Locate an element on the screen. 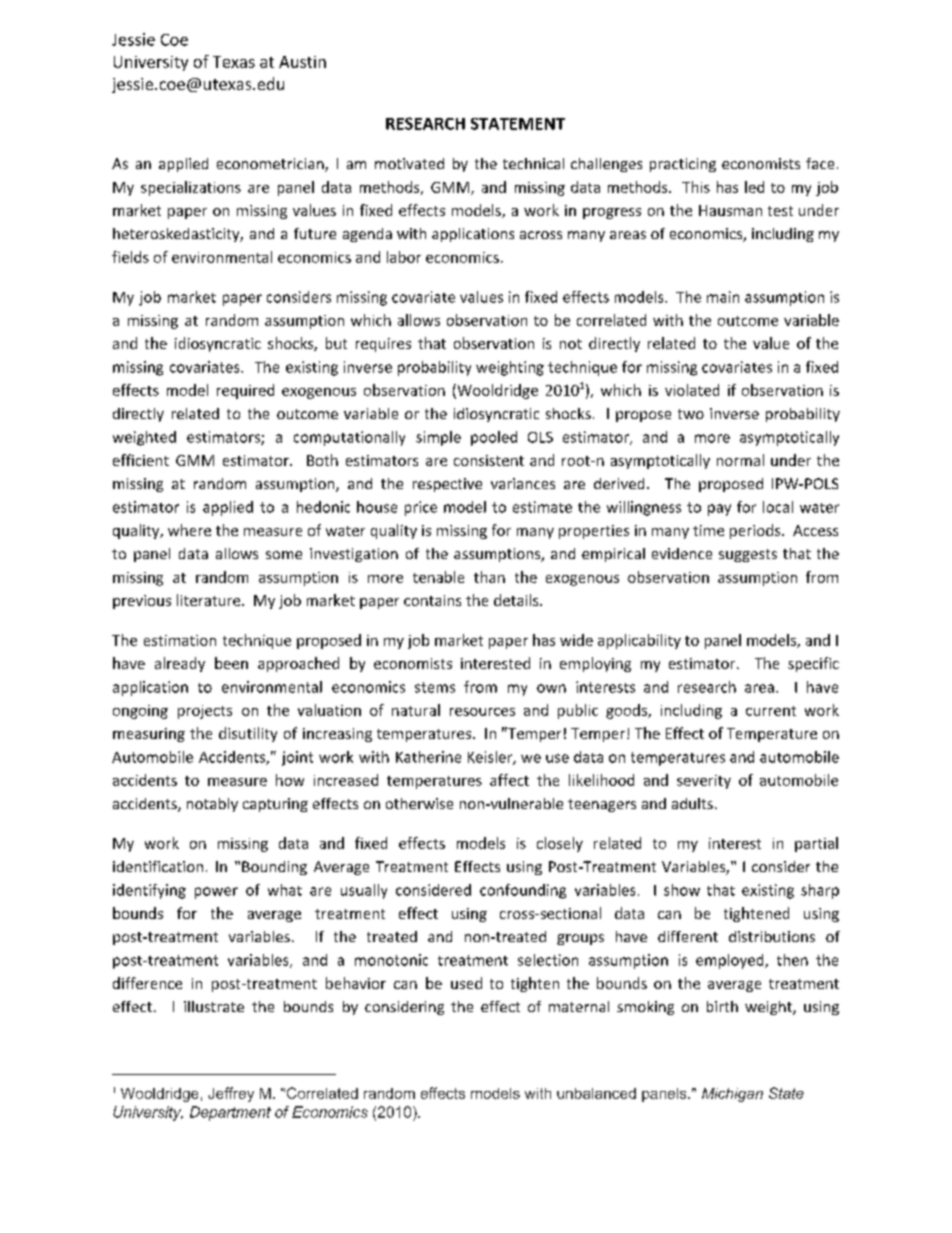  two is located at coordinates (691, 414).
